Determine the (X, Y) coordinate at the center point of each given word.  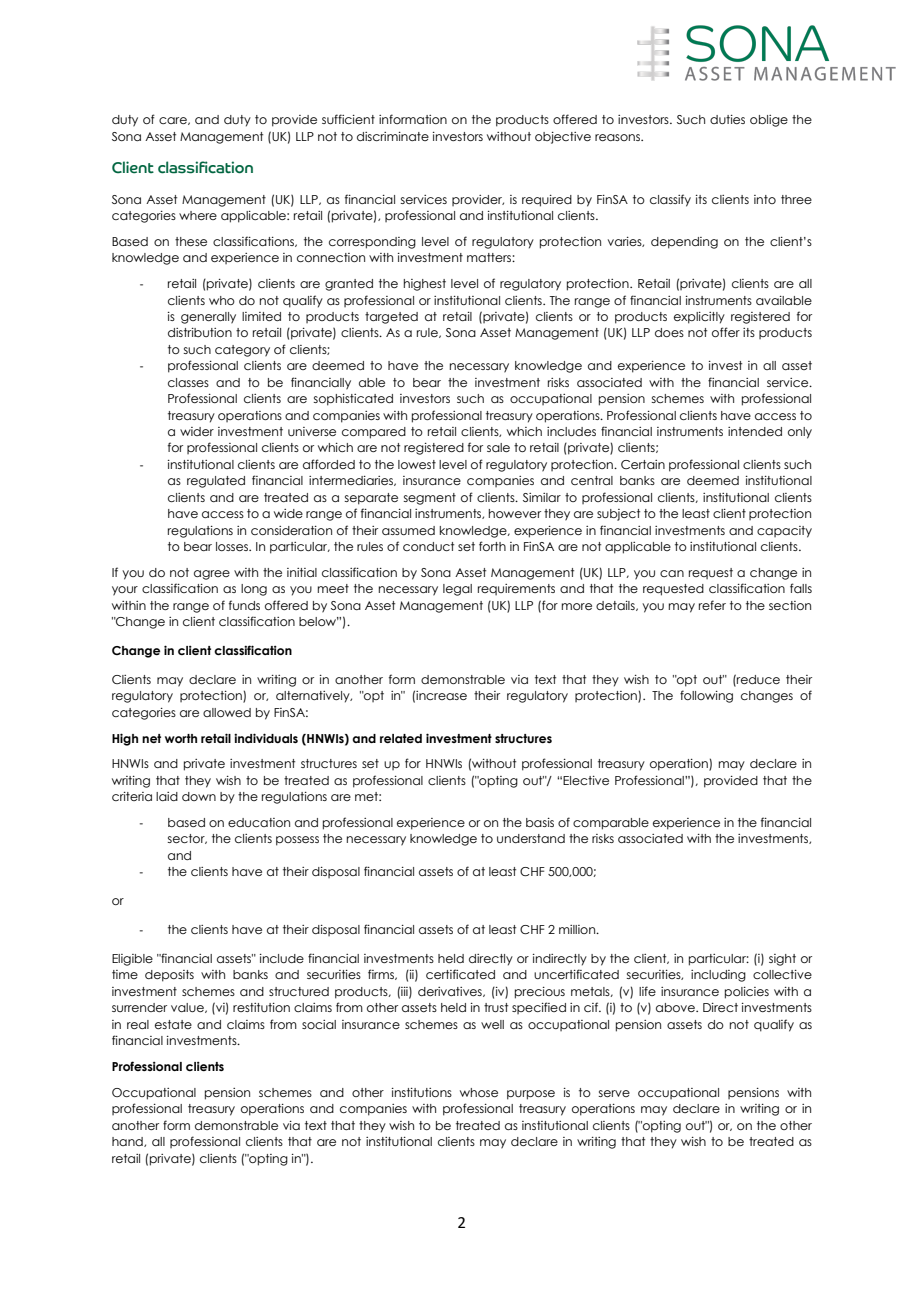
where (198, 215)
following (706, 696)
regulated (216, 482)
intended (755, 431)
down (199, 796)
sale (498, 447)
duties (727, 119)
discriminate (393, 136)
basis (540, 822)
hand (128, 1142)
